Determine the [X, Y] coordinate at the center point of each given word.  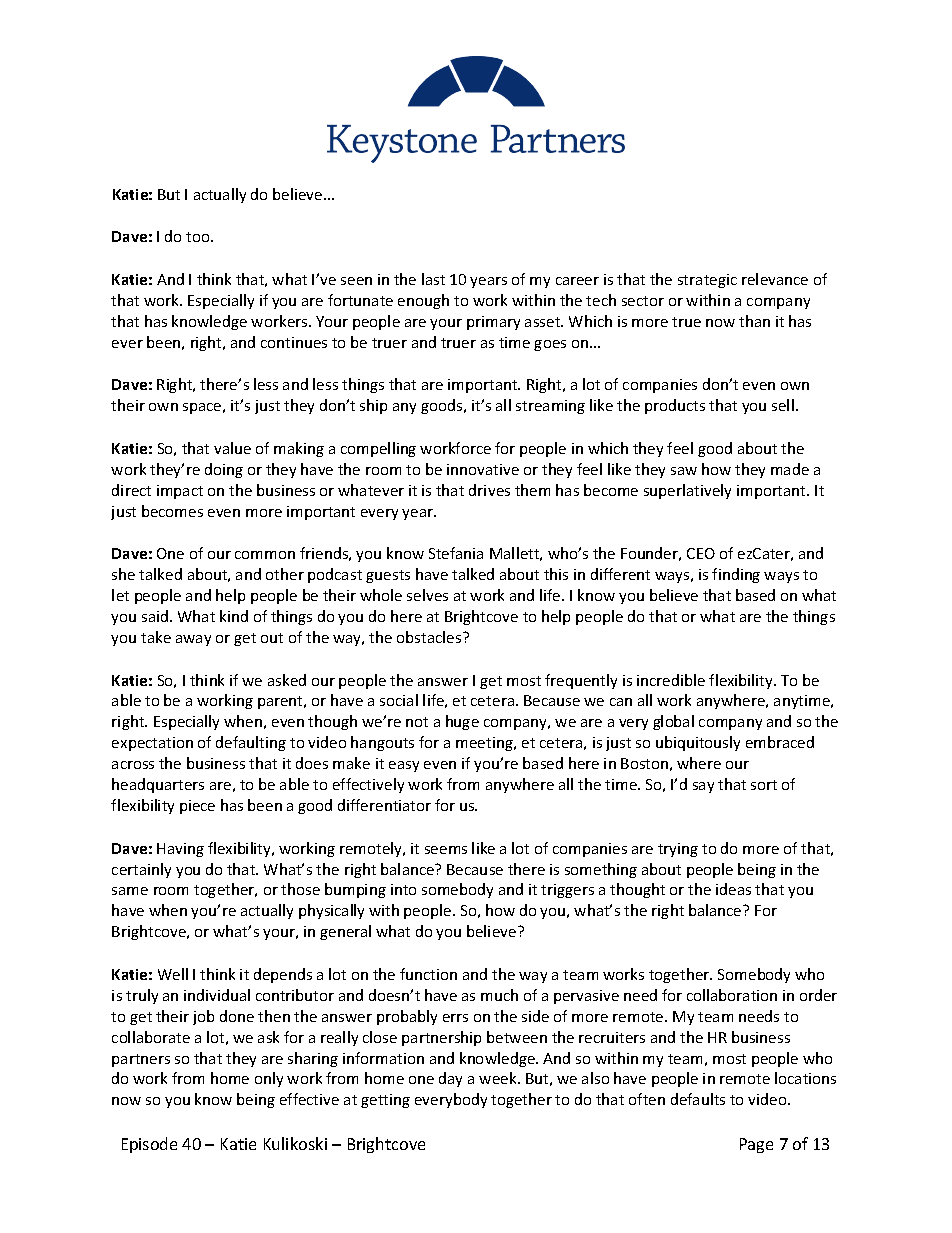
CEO [701, 553]
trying [678, 850]
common [265, 555]
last [433, 279]
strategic [707, 281]
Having [180, 850]
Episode [149, 1145]
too [199, 237]
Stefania [456, 553]
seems [446, 850]
